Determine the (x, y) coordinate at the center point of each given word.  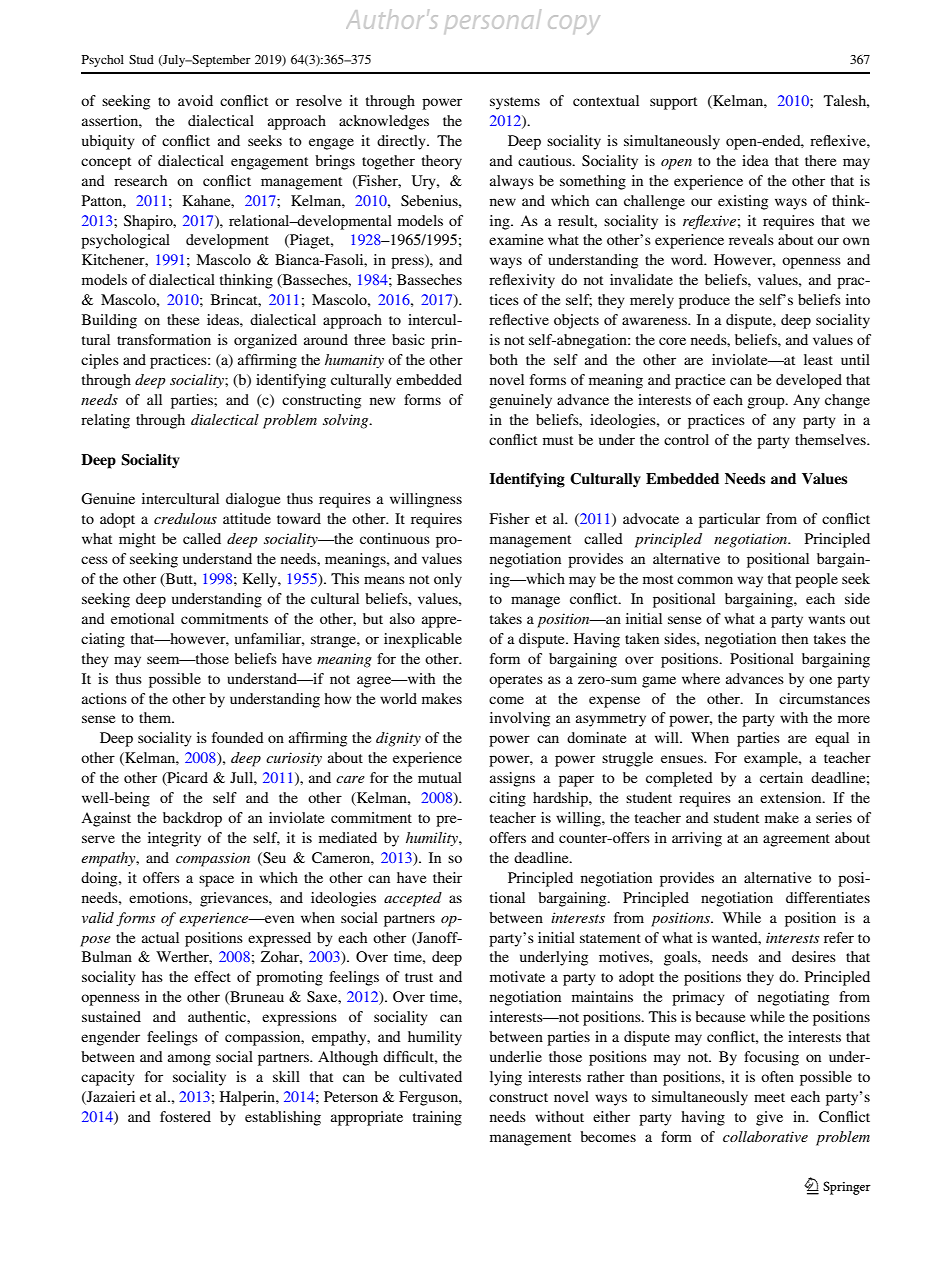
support (673, 103)
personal (493, 20)
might (137, 540)
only (448, 580)
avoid (195, 100)
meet (769, 1097)
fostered (185, 1116)
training (437, 1118)
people (816, 580)
